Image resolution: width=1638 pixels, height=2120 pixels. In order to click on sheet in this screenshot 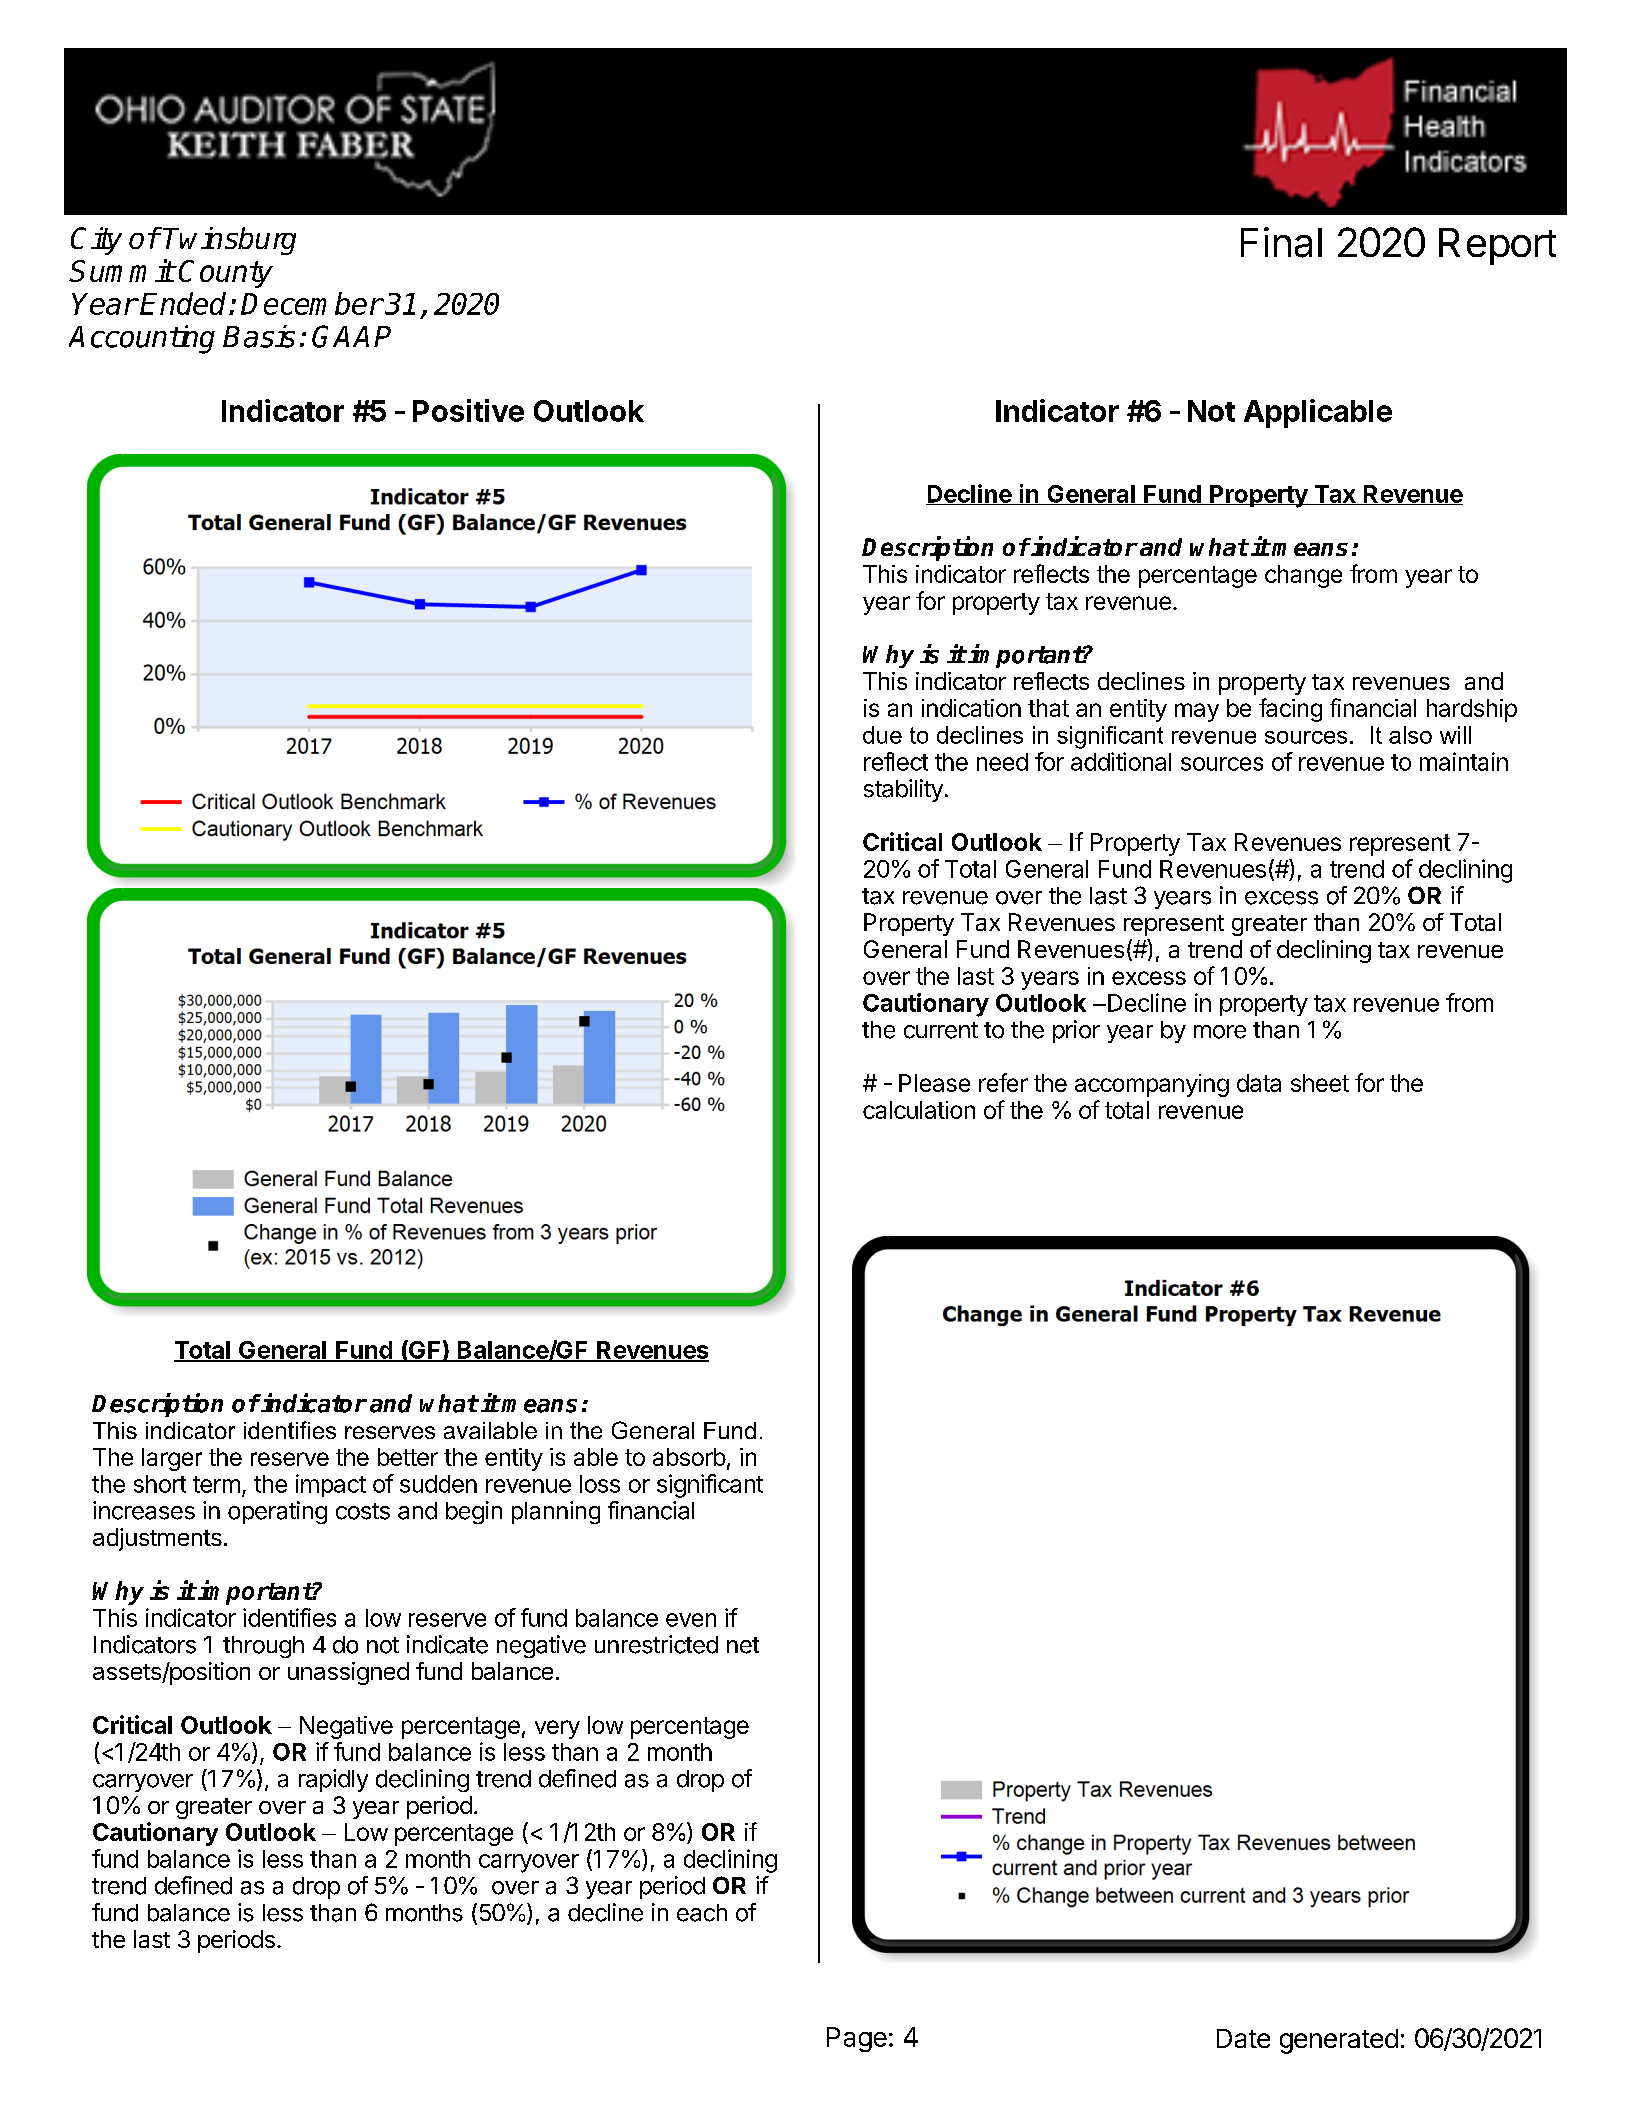, I will do `click(1320, 1083)`.
